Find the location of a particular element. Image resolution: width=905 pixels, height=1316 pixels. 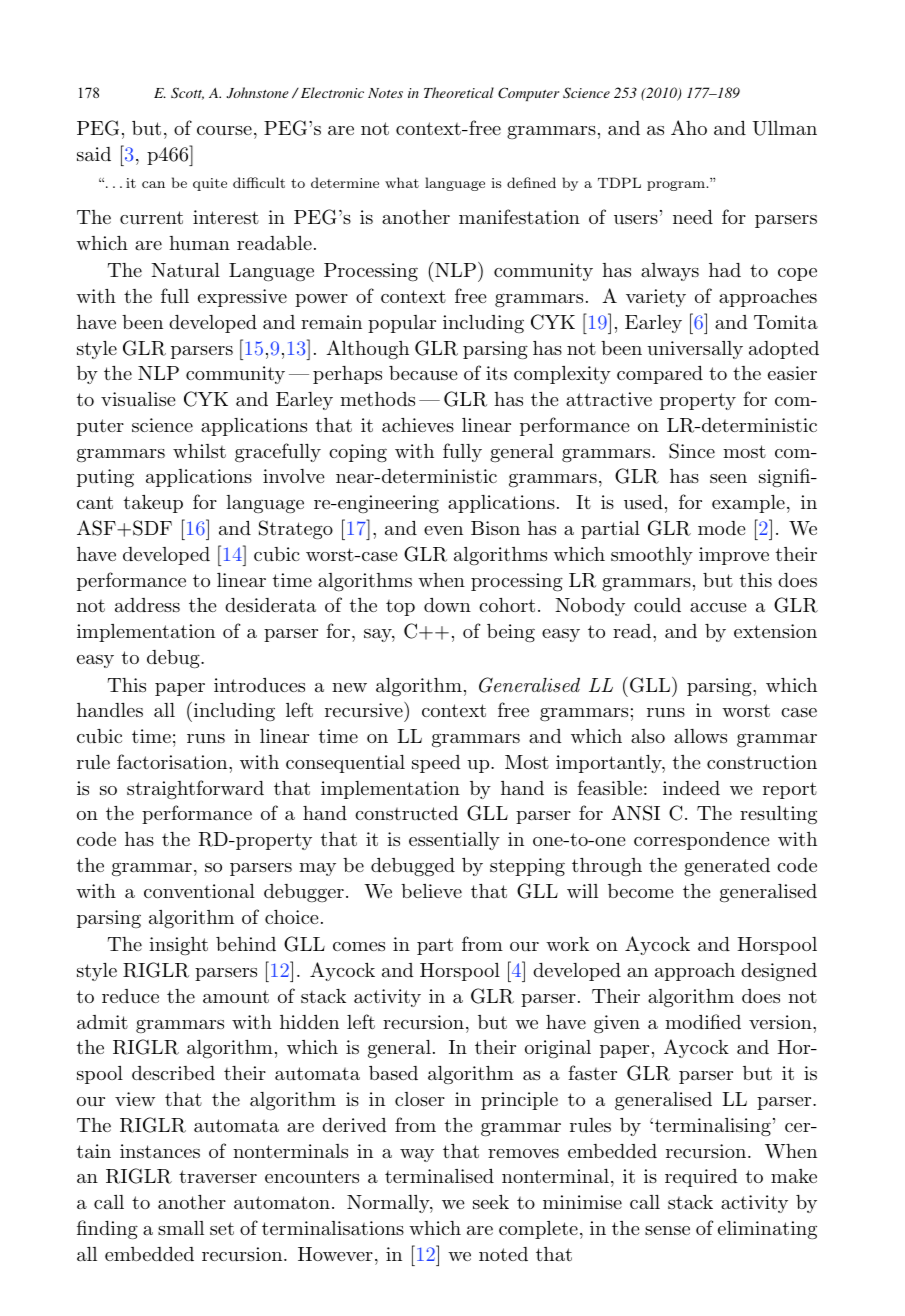

Theoretical is located at coordinates (459, 92).
